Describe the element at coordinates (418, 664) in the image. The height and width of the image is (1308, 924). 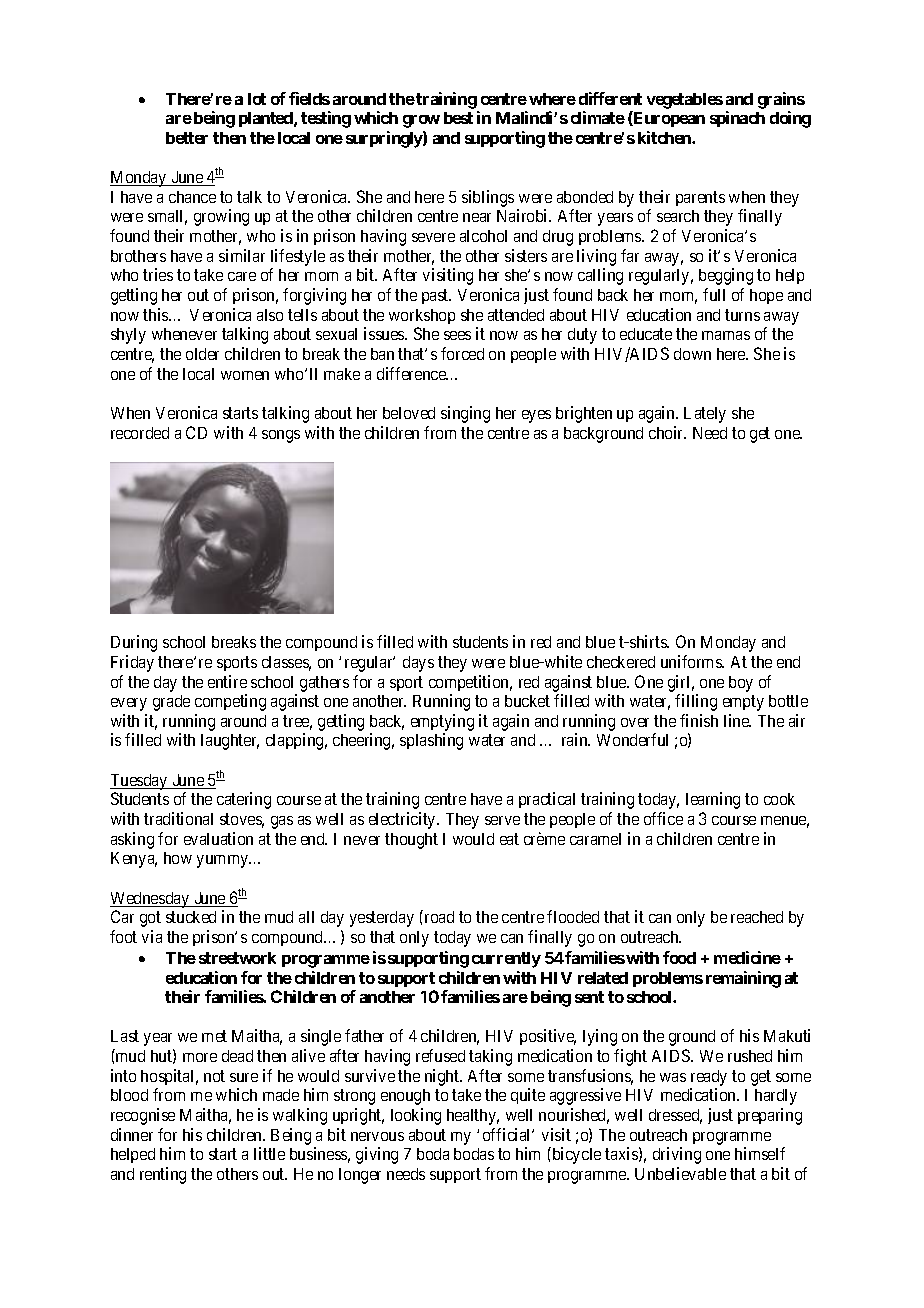
I see `days` at that location.
